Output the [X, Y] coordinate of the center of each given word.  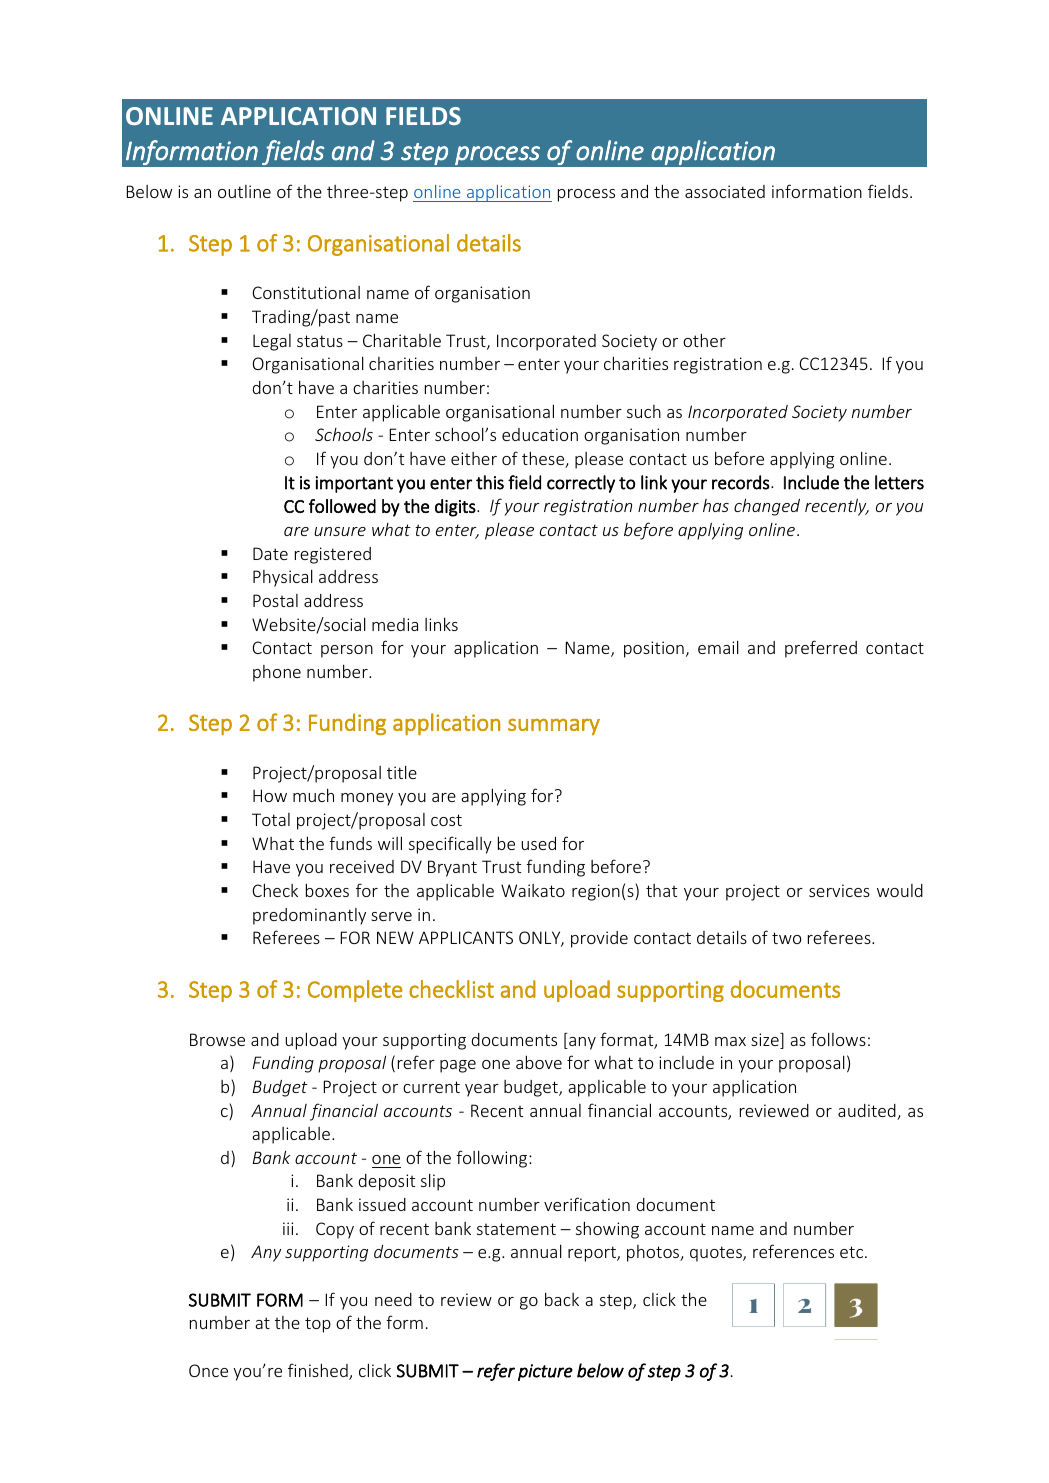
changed [767, 507]
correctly [581, 484]
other [704, 340]
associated [725, 191]
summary [554, 726]
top [318, 1325]
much [313, 795]
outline [244, 191]
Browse [217, 1039]
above [539, 1062]
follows [838, 1039]
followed [342, 506]
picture [545, 1372]
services [839, 890]
